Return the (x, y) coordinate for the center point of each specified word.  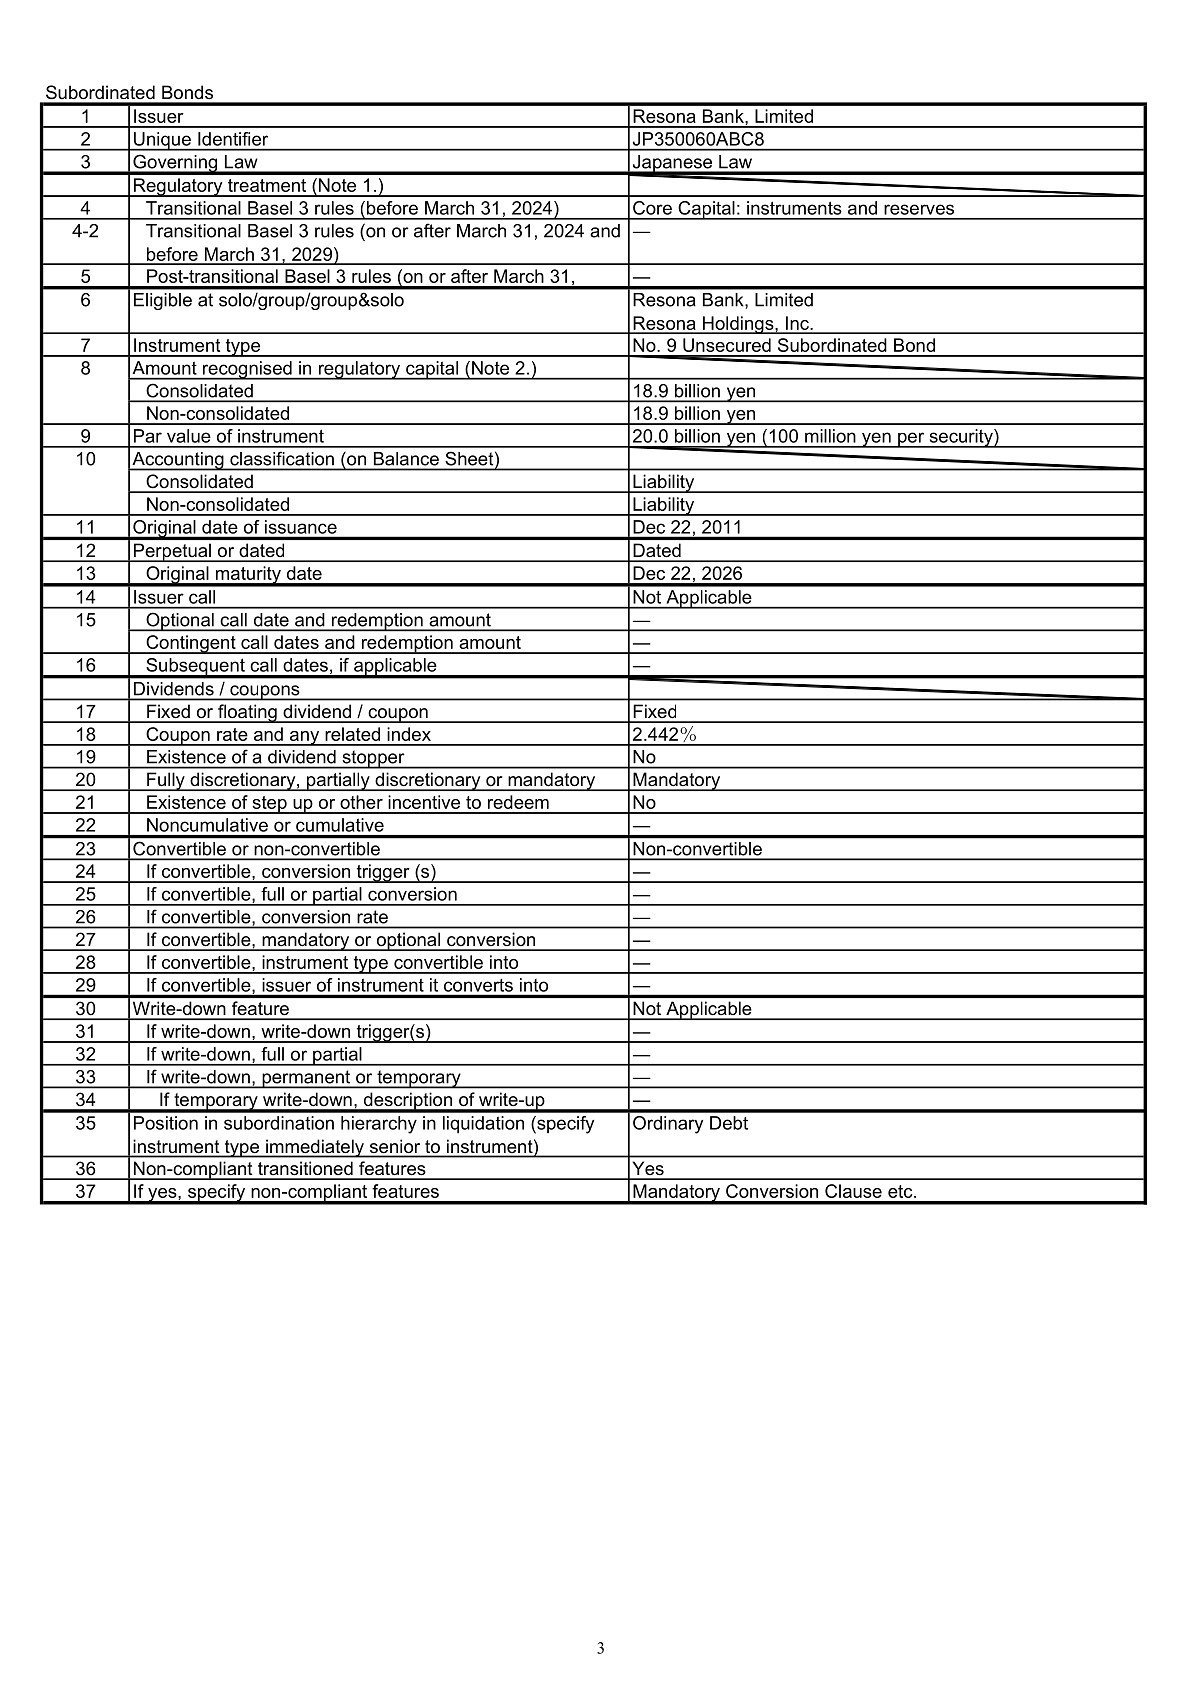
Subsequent (195, 668)
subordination (279, 1123)
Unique (162, 141)
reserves (919, 209)
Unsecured (727, 345)
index (409, 734)
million (830, 436)
